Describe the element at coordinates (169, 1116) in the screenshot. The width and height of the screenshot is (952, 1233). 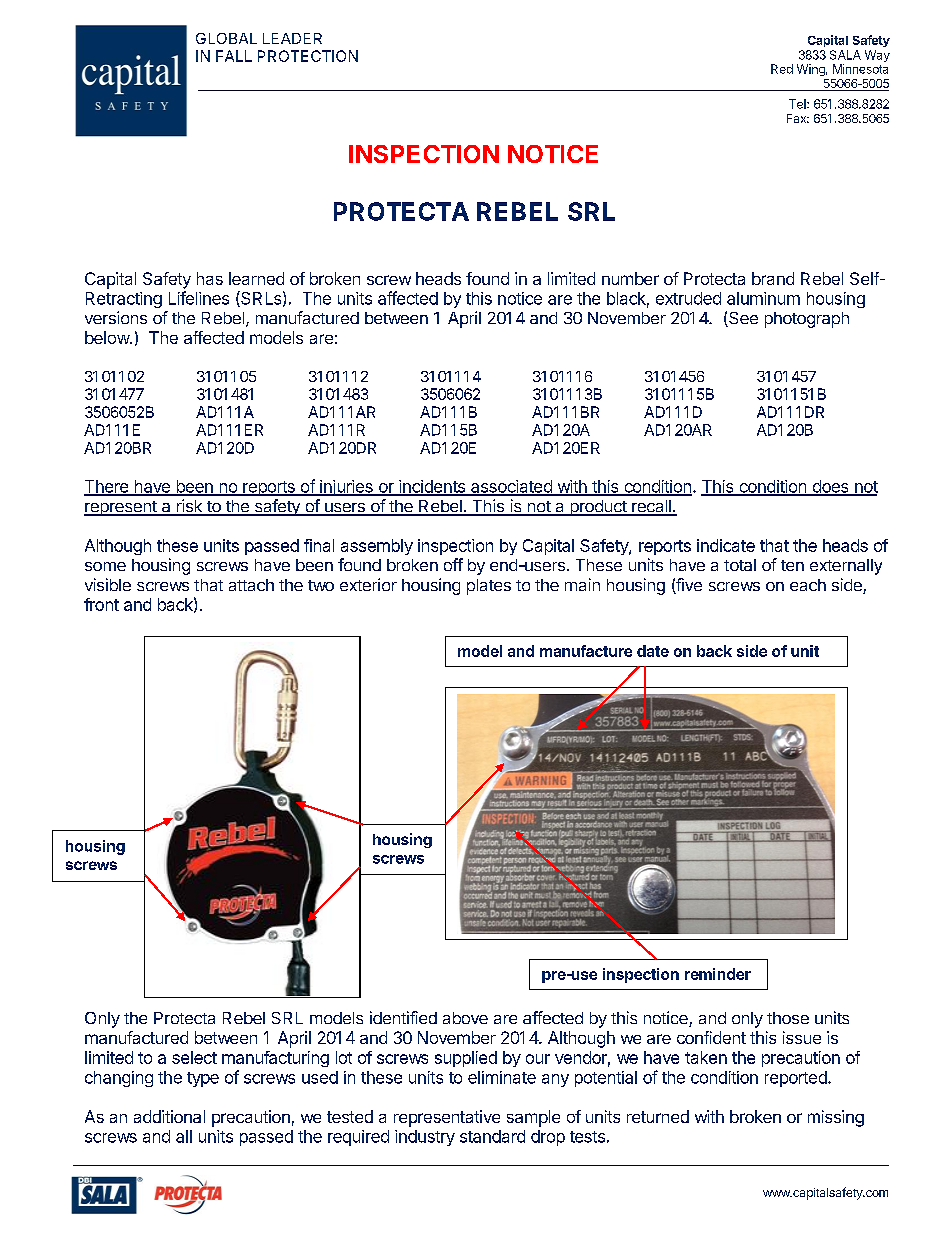
I see `additional` at that location.
